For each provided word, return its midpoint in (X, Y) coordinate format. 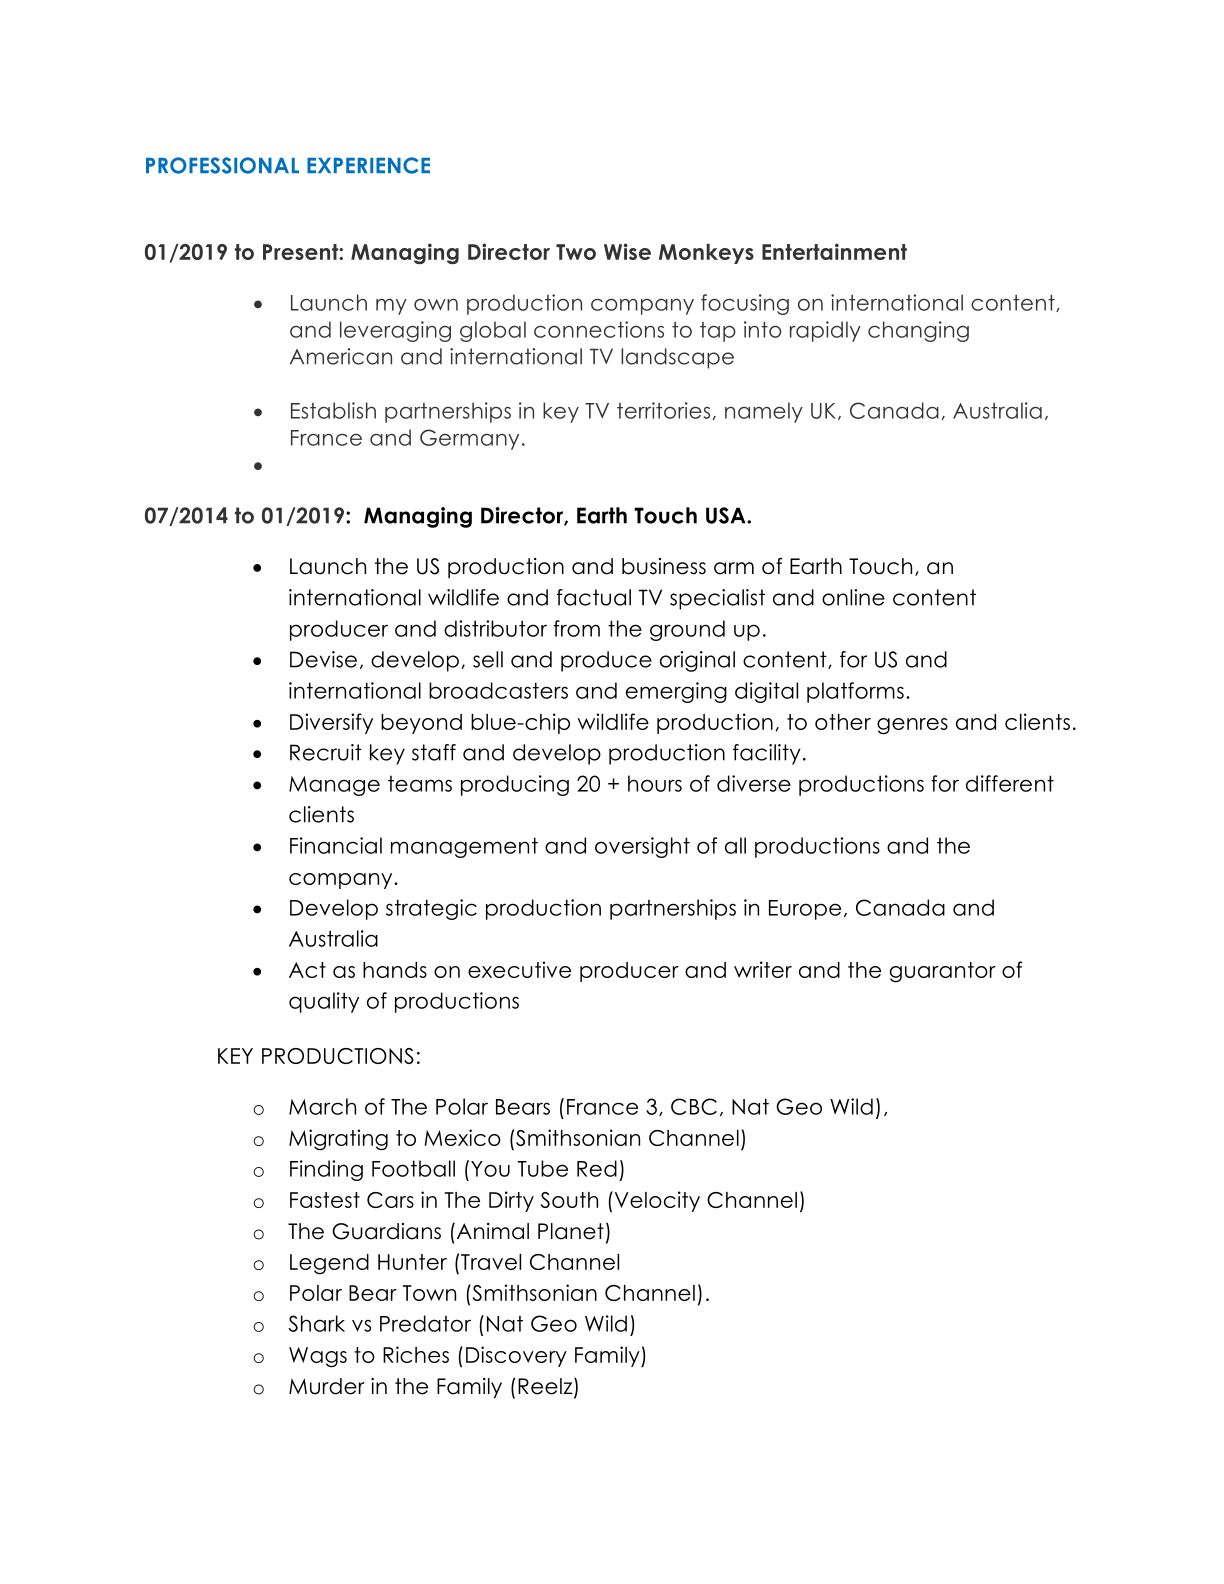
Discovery (516, 1356)
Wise (627, 251)
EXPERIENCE (368, 165)
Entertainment (834, 251)
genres (912, 726)
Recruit (326, 752)
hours (655, 783)
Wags (318, 1357)
